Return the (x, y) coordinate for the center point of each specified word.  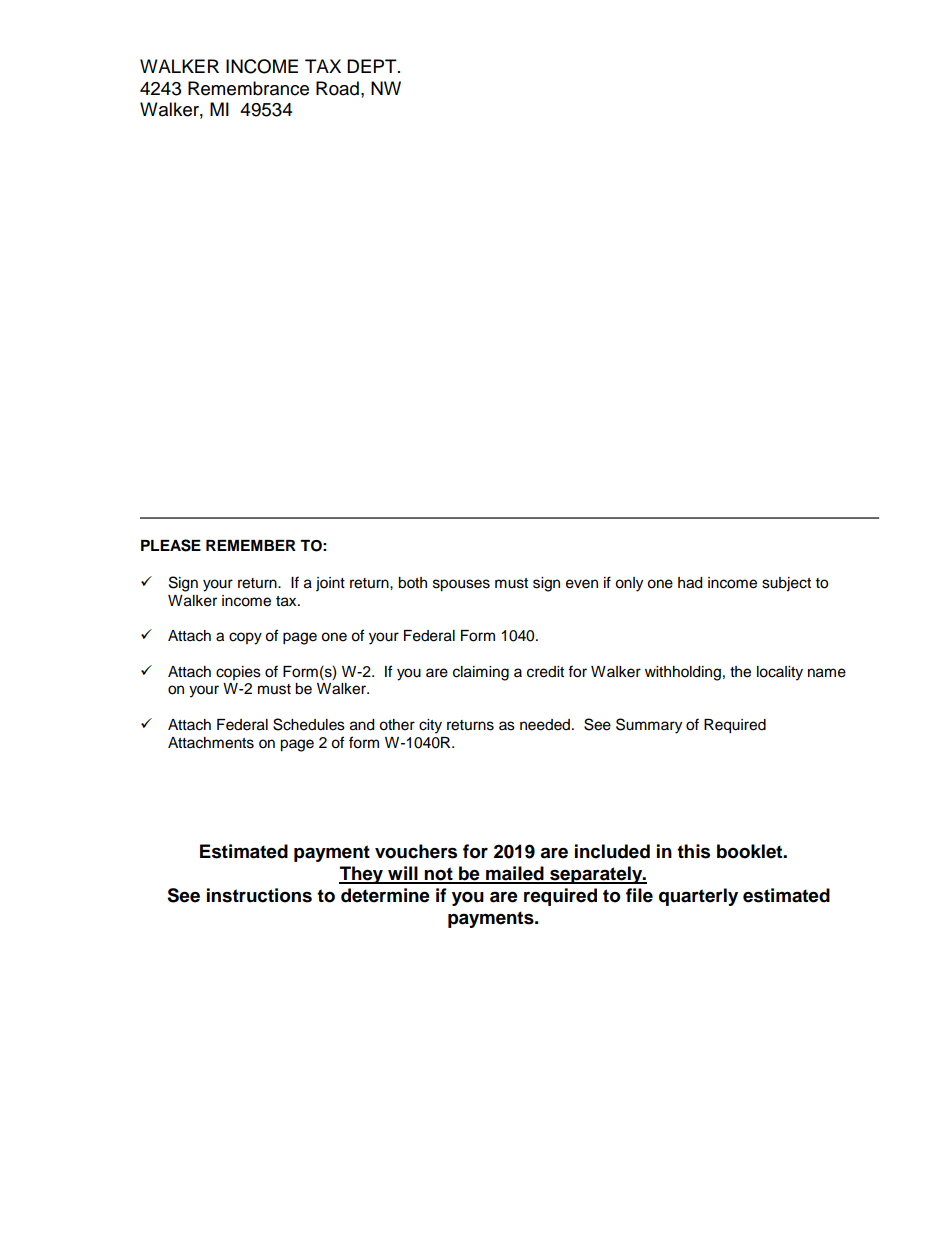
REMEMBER (251, 545)
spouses (461, 585)
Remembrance (248, 88)
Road (337, 88)
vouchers (416, 851)
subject (786, 584)
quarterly (698, 897)
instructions (259, 895)
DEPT (373, 66)
